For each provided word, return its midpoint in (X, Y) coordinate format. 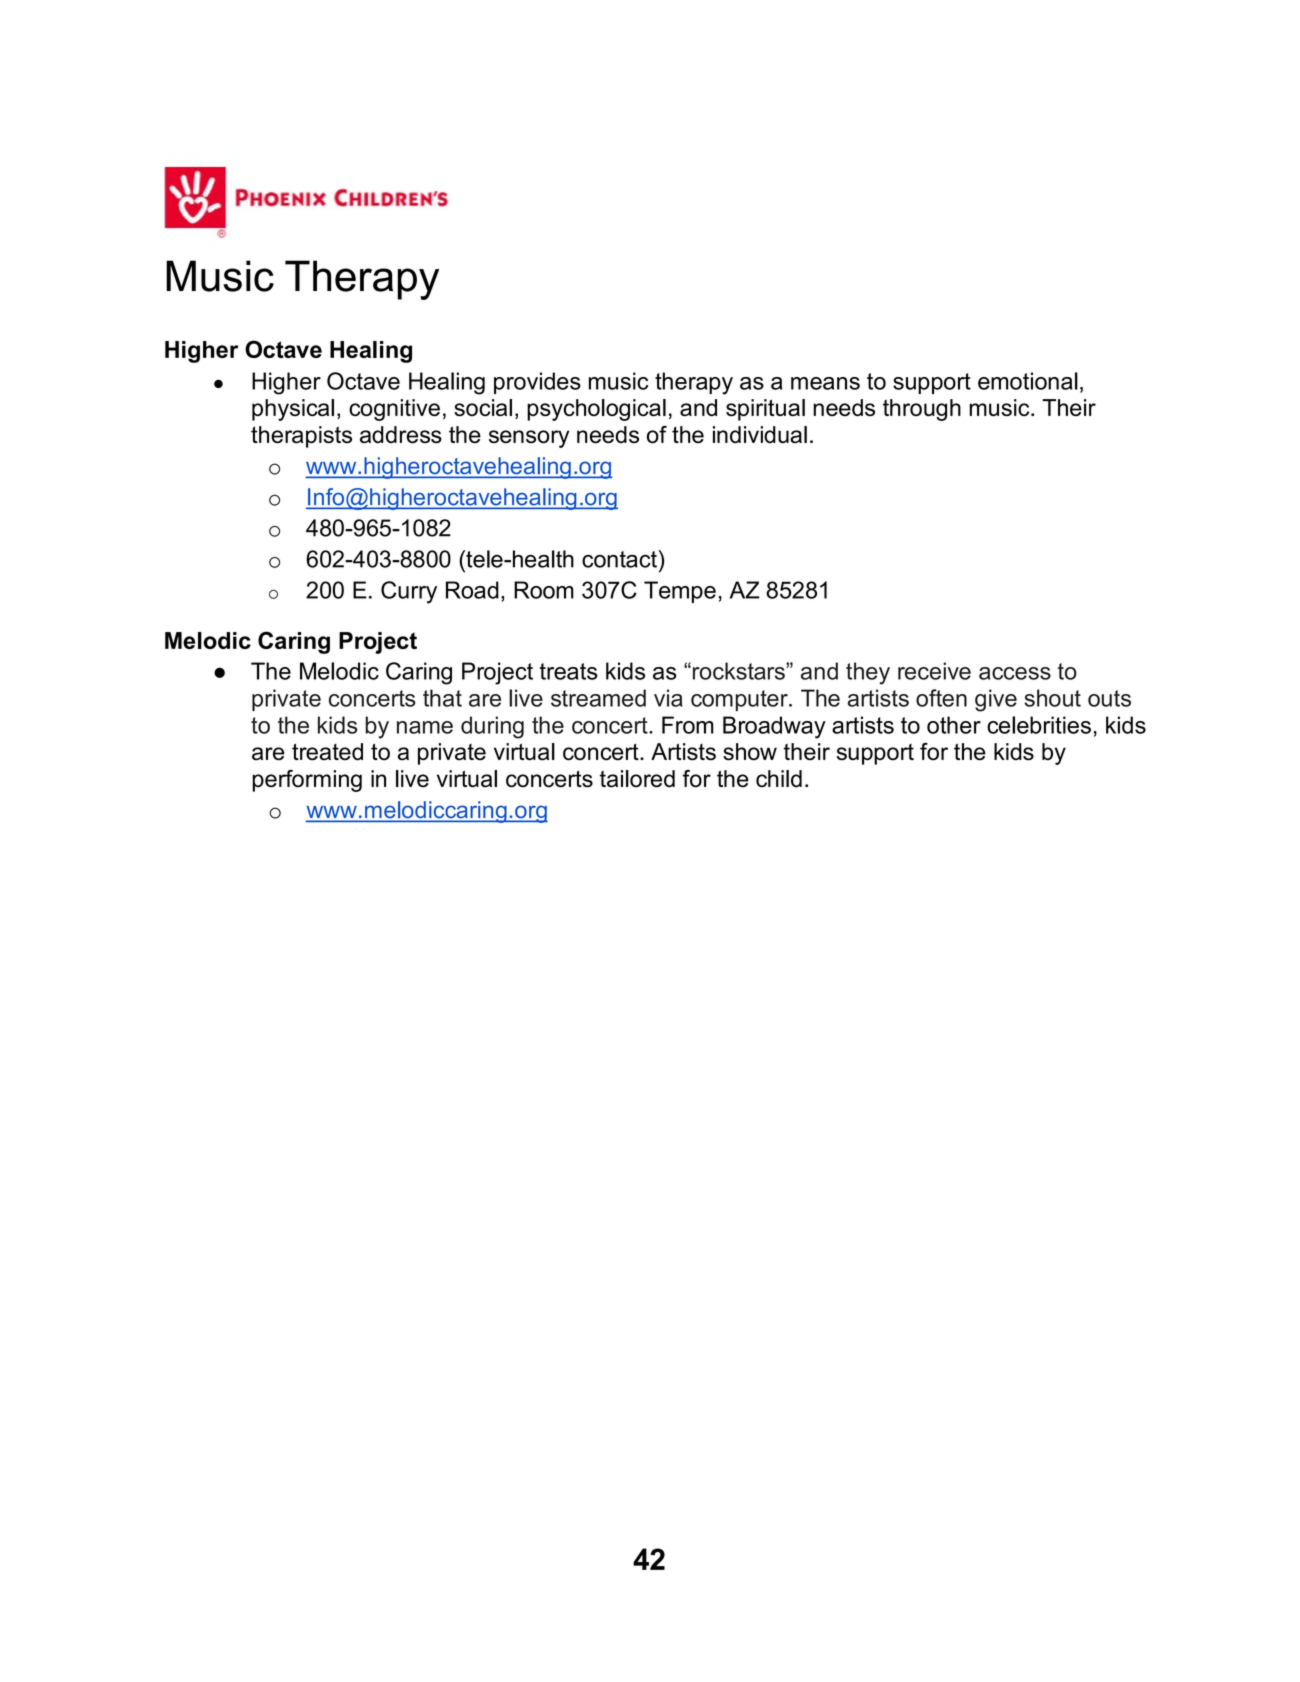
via (668, 698)
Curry (409, 592)
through (922, 410)
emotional (1028, 381)
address (401, 435)
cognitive (394, 410)
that (442, 698)
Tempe (680, 592)
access (1015, 673)
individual (760, 435)
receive (934, 671)
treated (327, 752)
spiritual (765, 410)
